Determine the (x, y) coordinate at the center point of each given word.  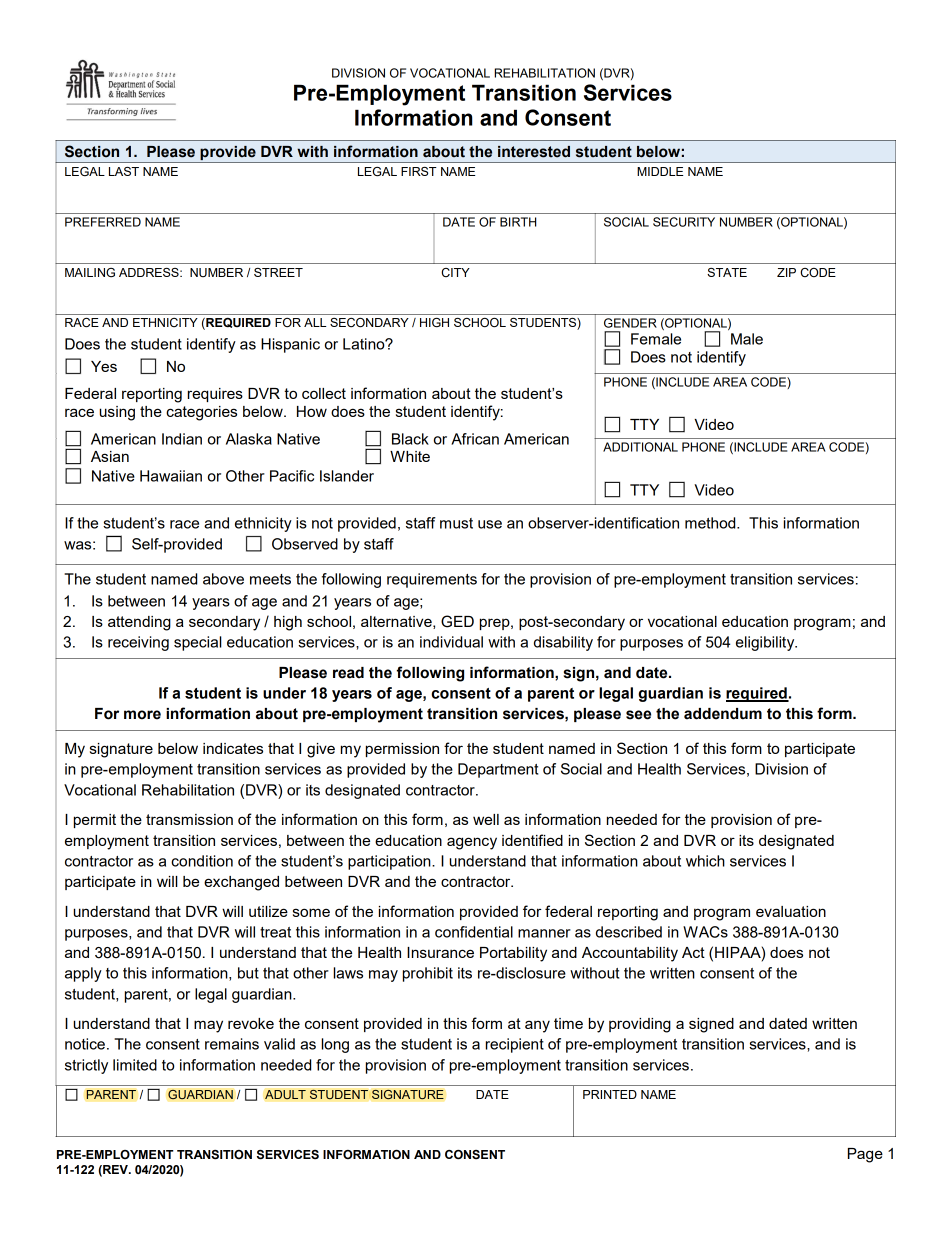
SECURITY (684, 222)
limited (135, 1065)
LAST (124, 171)
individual (451, 642)
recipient (515, 1045)
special (198, 643)
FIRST (419, 171)
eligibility (766, 643)
